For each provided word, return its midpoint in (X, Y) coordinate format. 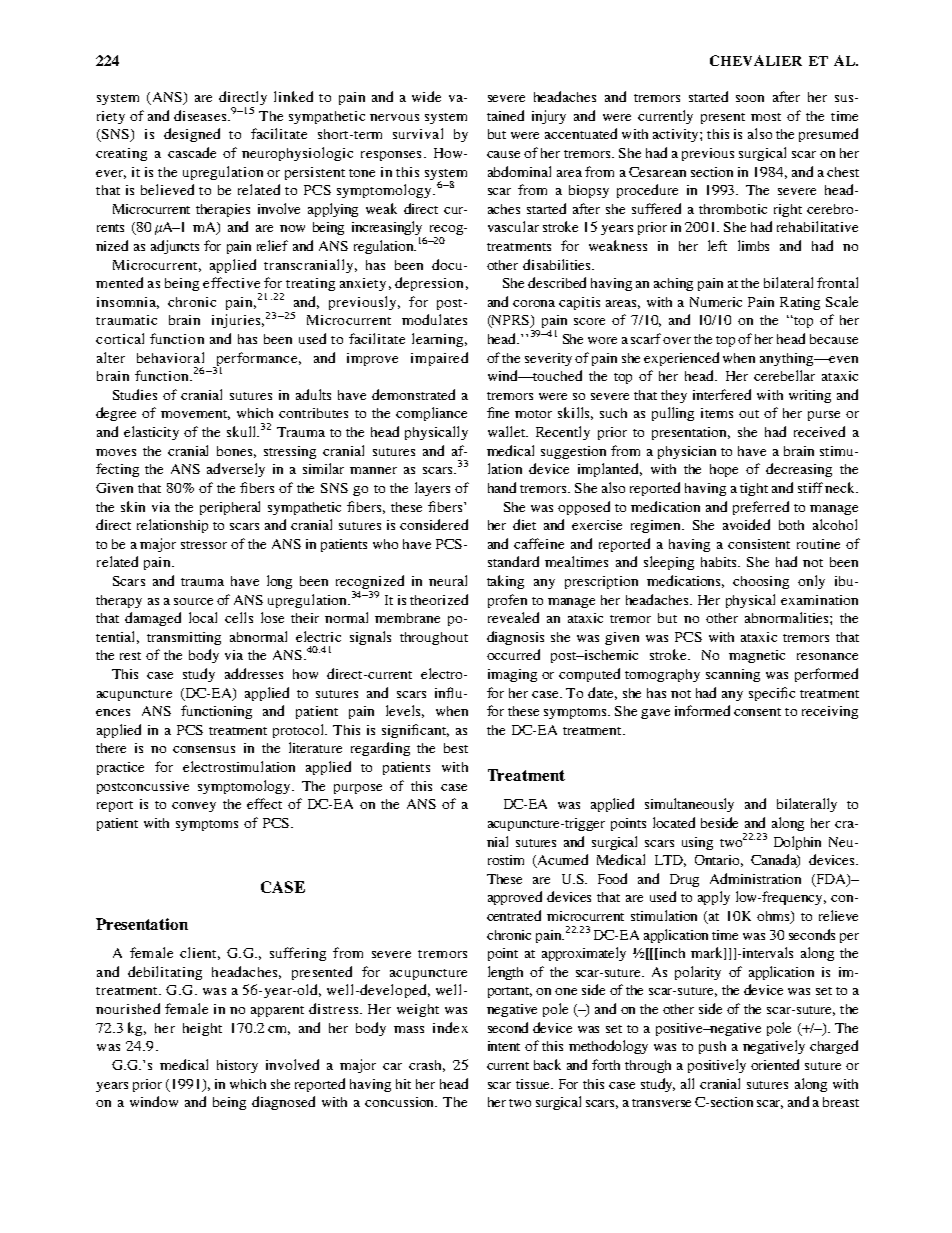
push (712, 1047)
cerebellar (784, 375)
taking (505, 582)
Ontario (719, 861)
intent (504, 1046)
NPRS (511, 321)
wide (426, 96)
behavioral (170, 357)
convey (194, 807)
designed (192, 135)
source (193, 601)
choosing (761, 582)
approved (515, 898)
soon (750, 98)
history (237, 1066)
